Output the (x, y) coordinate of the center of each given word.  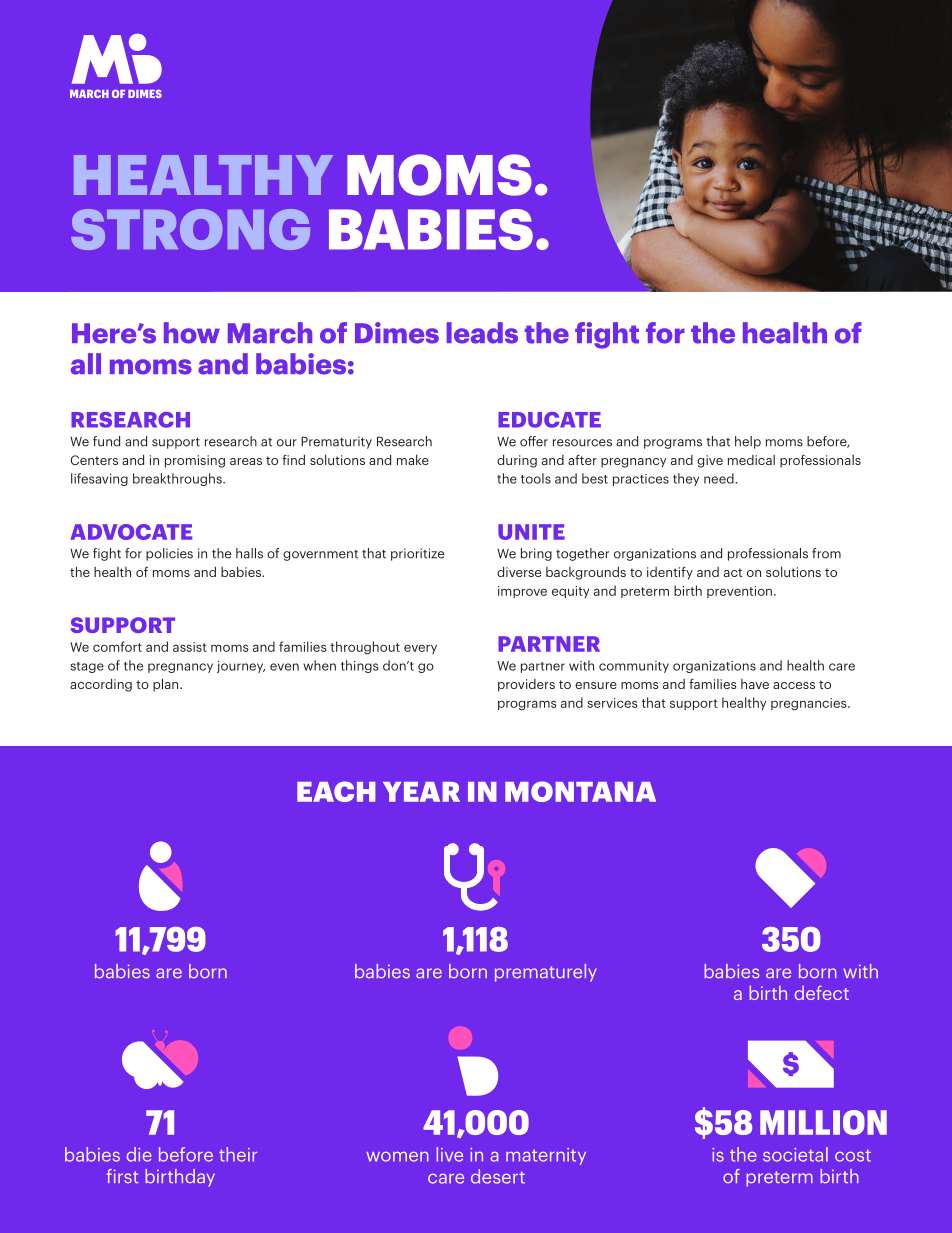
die (139, 1154)
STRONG (190, 229)
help (748, 442)
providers (526, 685)
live (449, 1154)
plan (167, 685)
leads (482, 333)
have (755, 684)
